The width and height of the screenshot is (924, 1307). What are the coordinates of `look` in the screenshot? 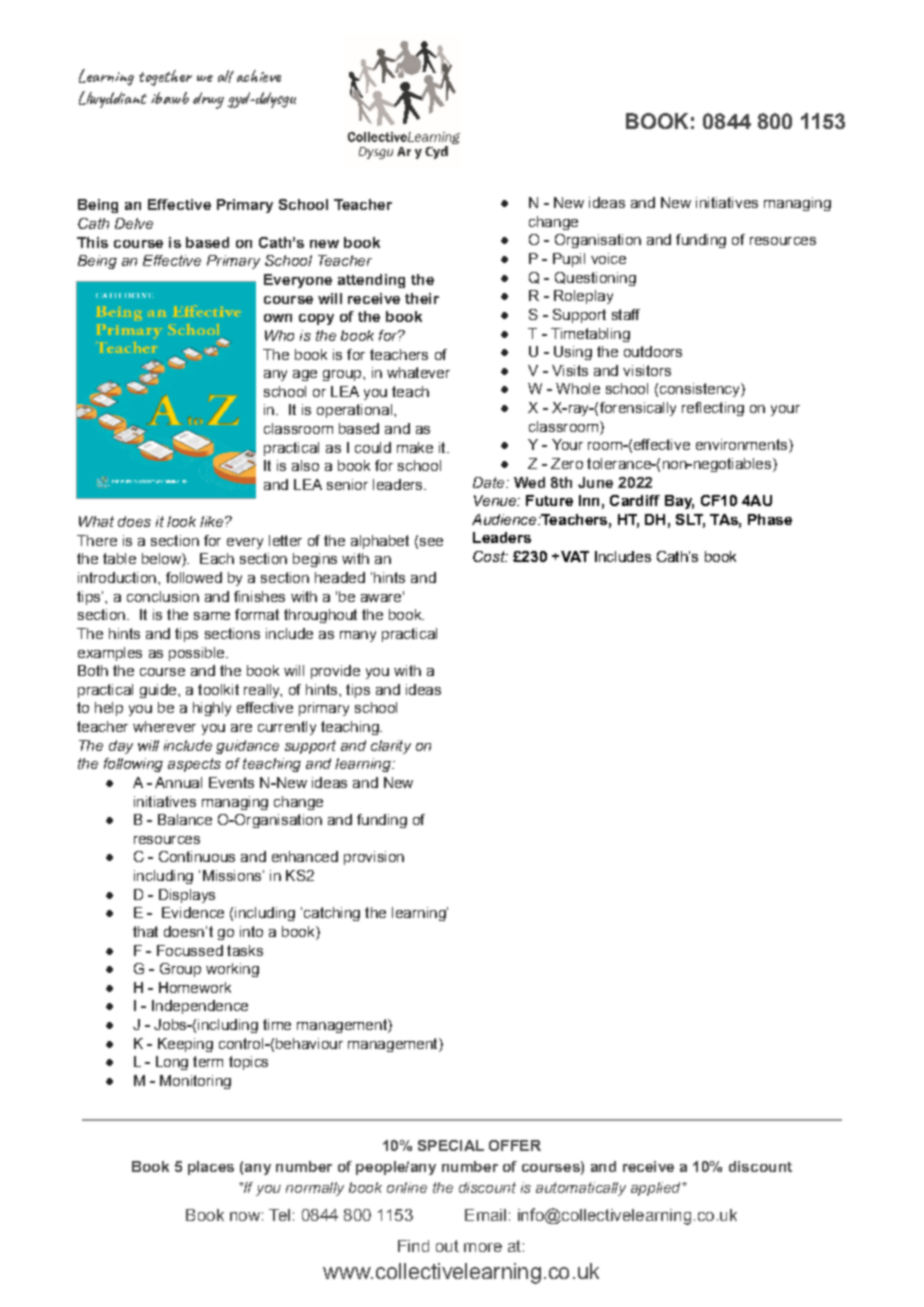 It's located at (181, 521).
